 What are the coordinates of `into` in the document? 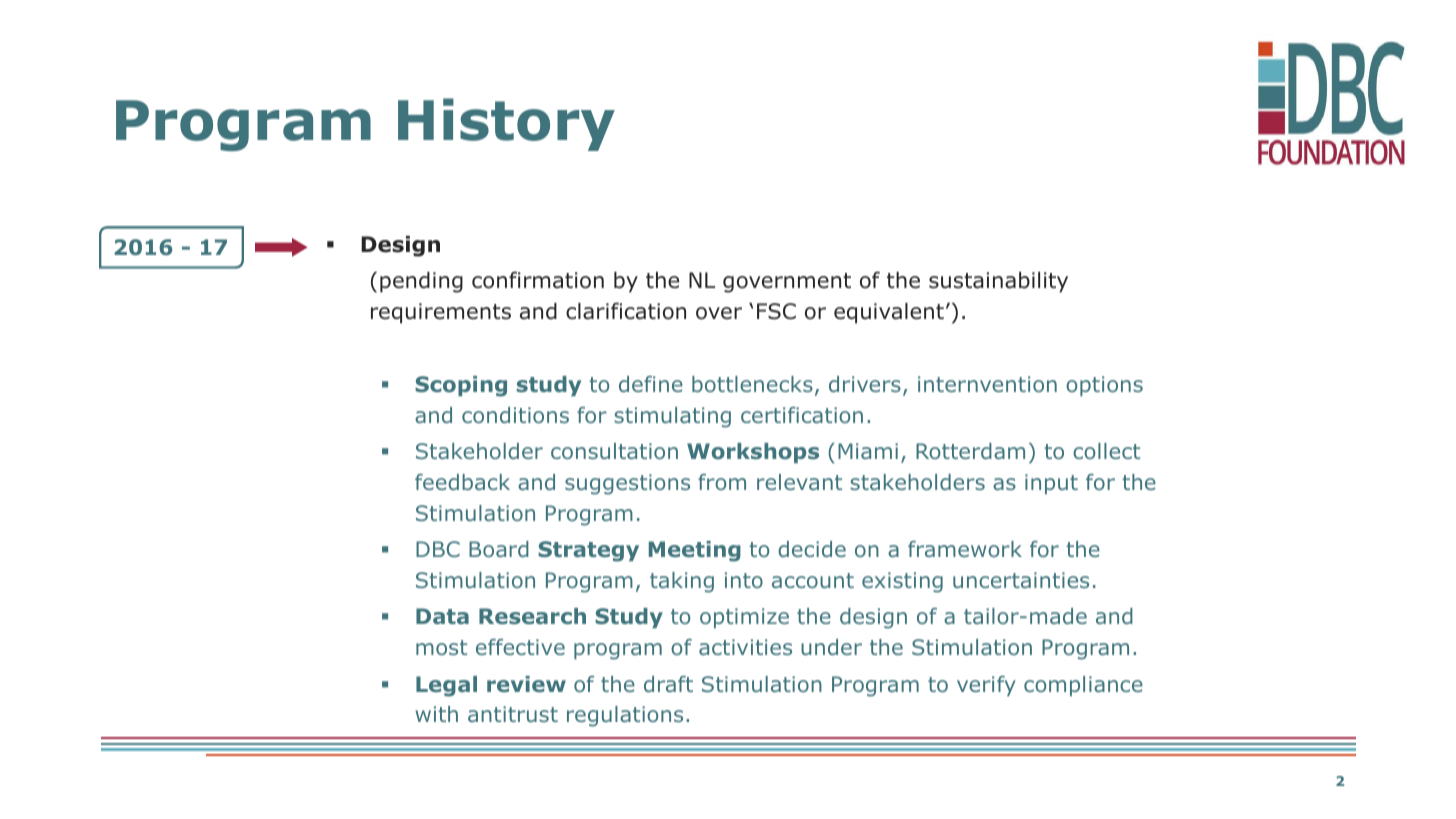 It's located at (744, 580).
